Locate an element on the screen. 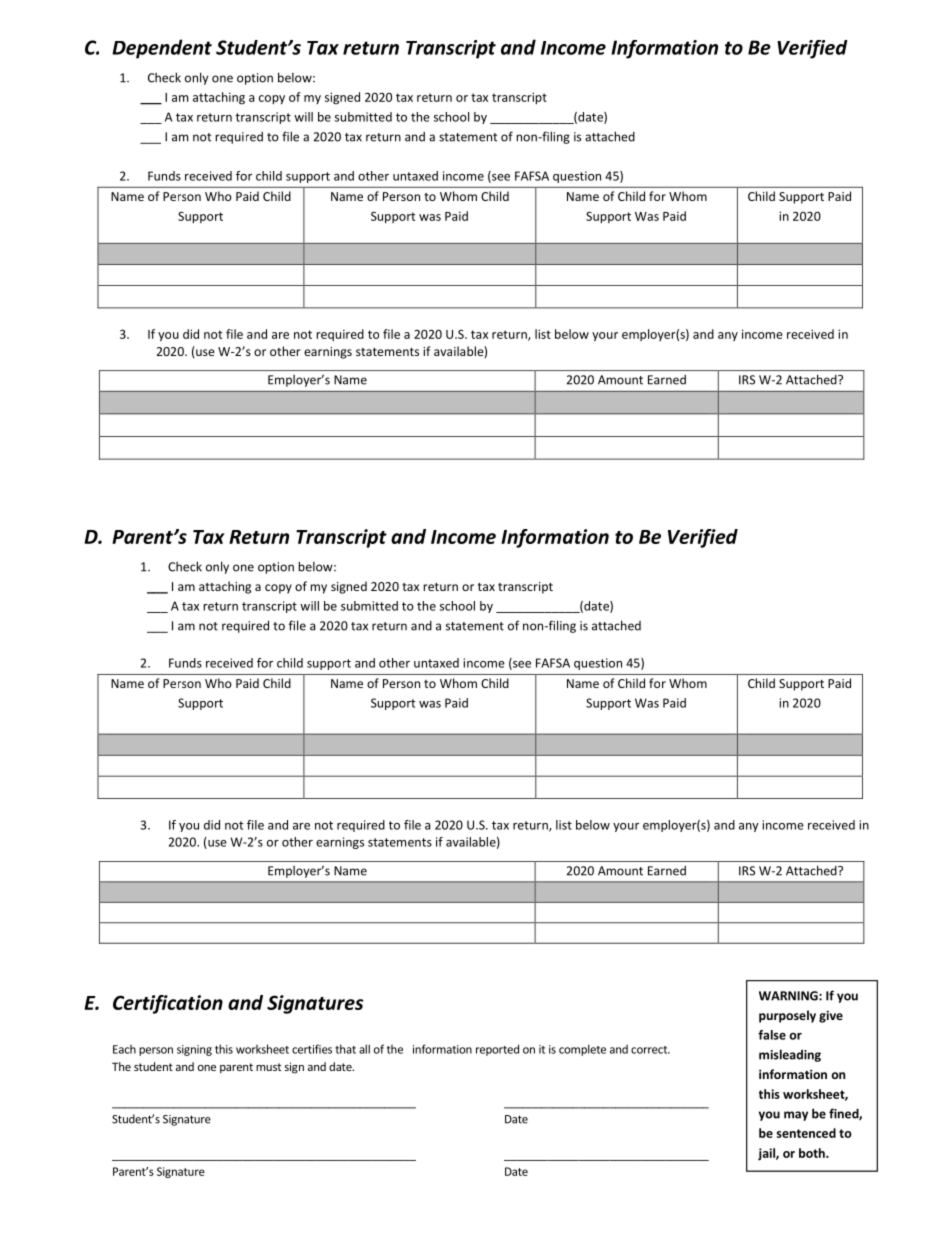  purposely is located at coordinates (787, 1016).
